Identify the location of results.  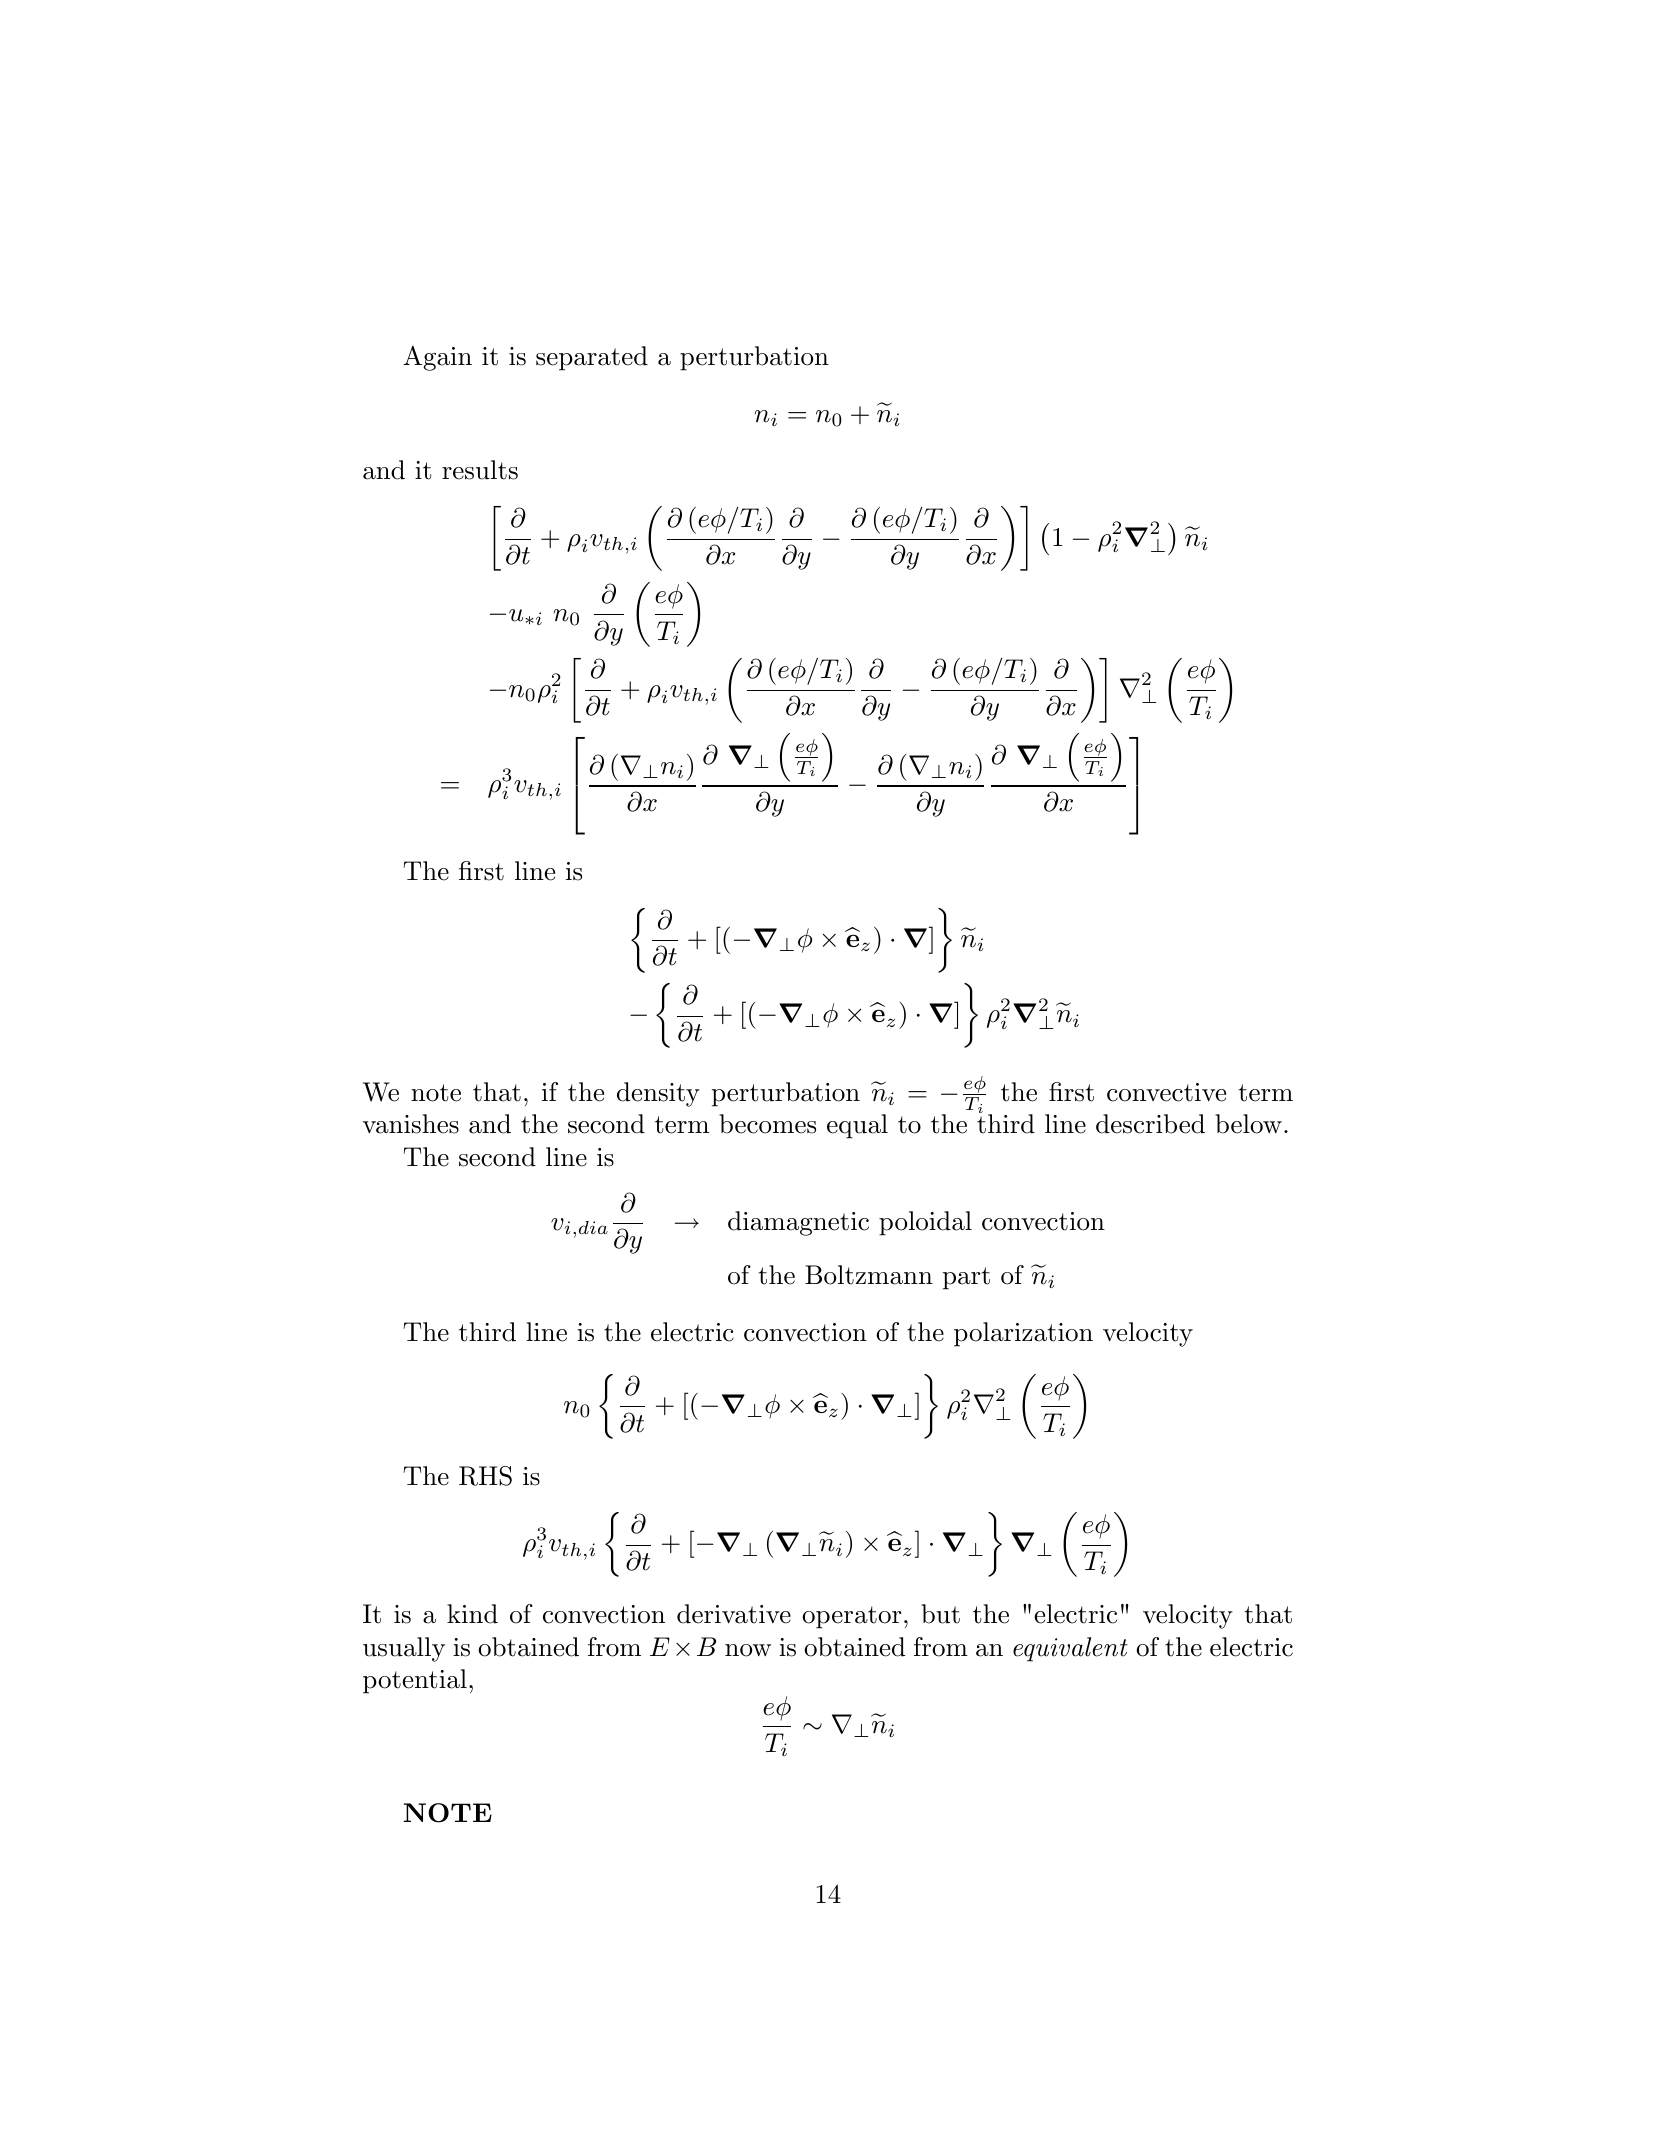
(480, 470).
